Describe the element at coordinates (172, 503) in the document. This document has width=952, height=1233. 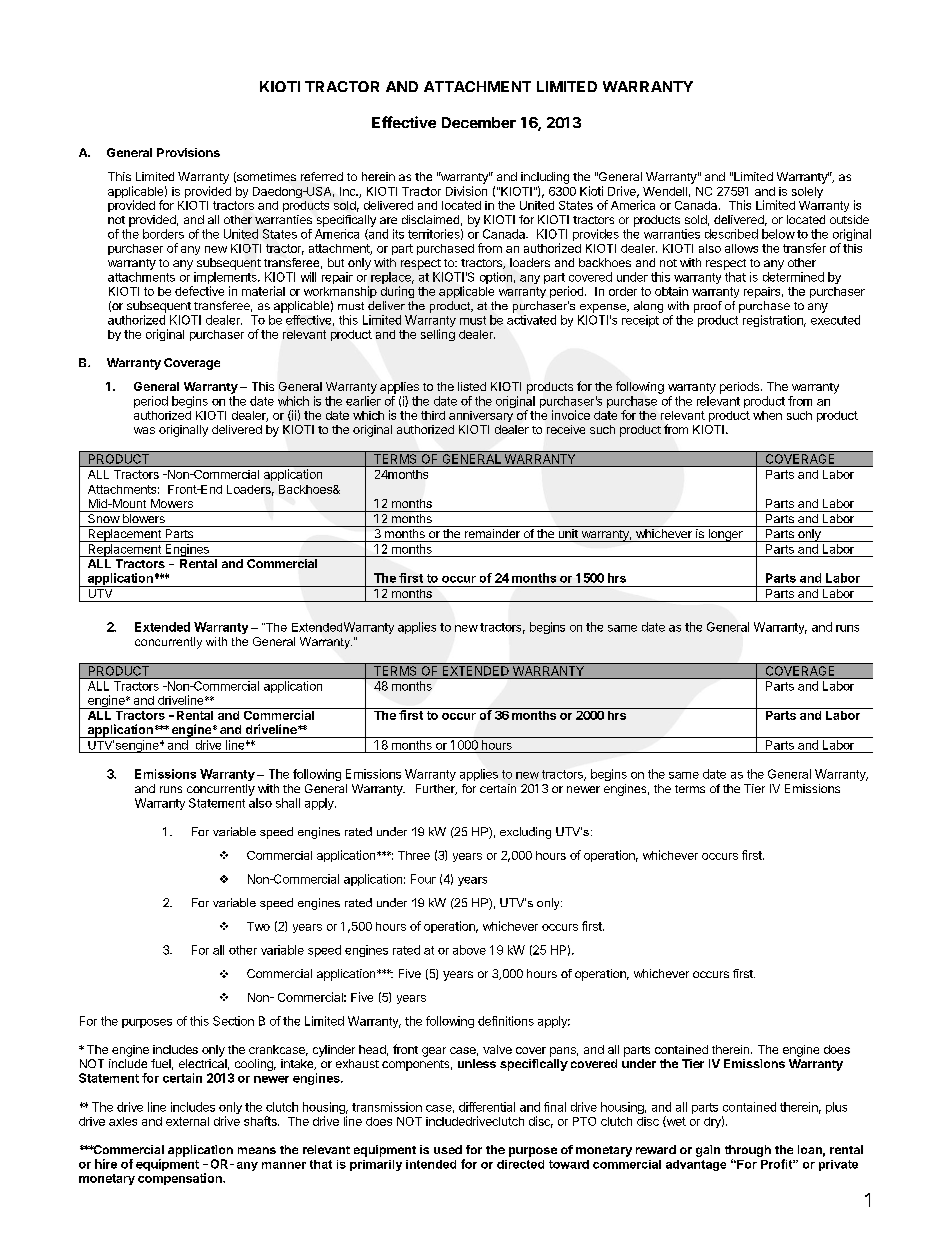
I see `Mowers` at that location.
